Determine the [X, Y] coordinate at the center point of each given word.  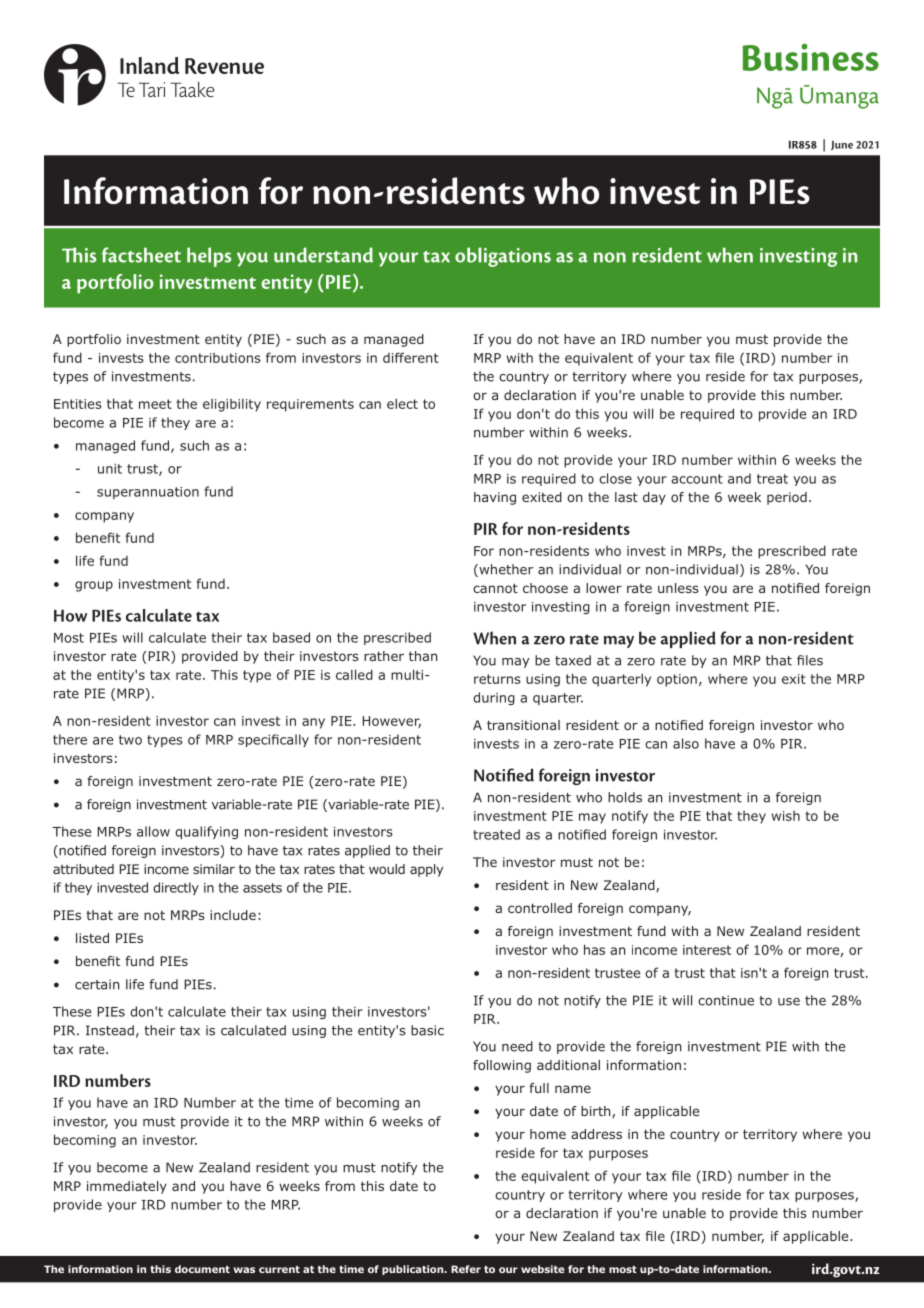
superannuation [148, 493]
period [787, 498]
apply [426, 870]
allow [153, 831]
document [202, 1269]
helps [209, 257]
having [495, 498]
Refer [466, 1269]
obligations [503, 257]
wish [786, 816]
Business [811, 57]
